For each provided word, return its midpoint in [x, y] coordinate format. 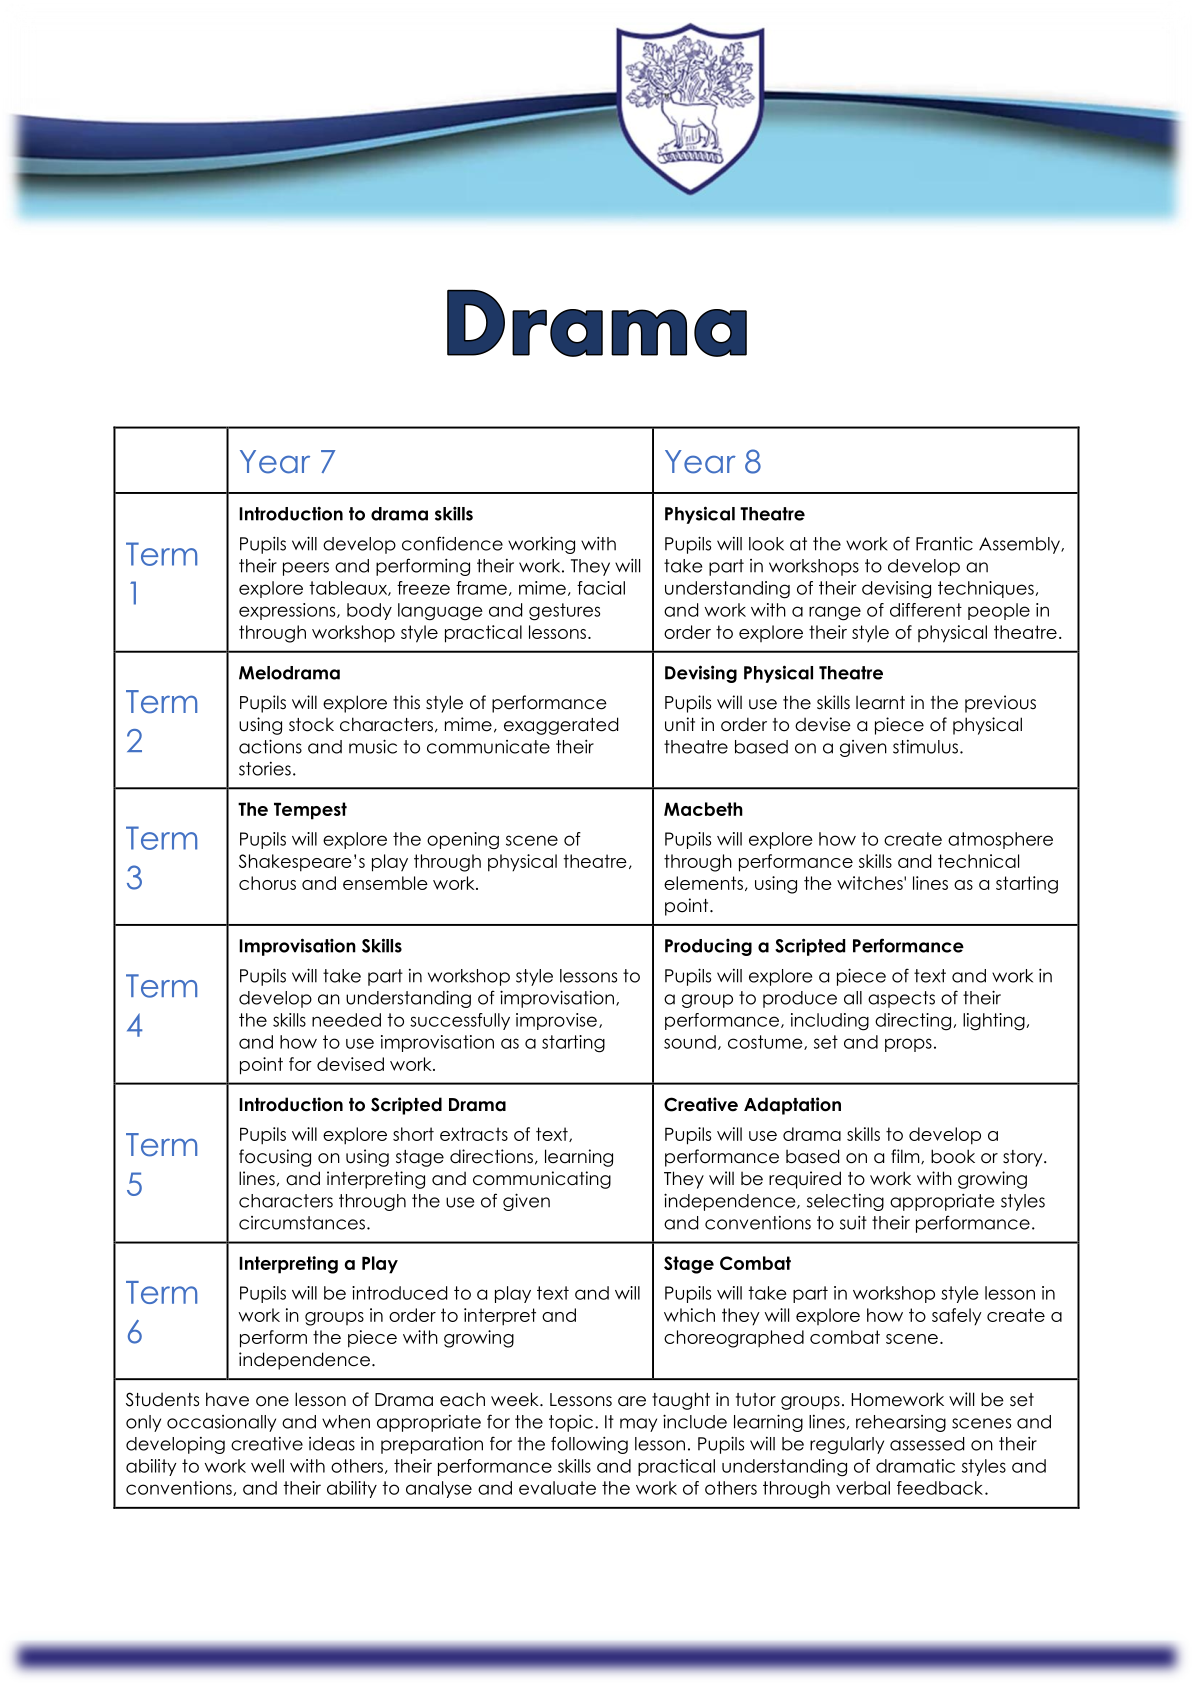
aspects [901, 999]
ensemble [385, 883]
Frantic [944, 543]
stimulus [925, 747]
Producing [708, 947]
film [906, 1156]
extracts [474, 1134]
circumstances [302, 1223]
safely [957, 1317]
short [413, 1134]
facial [601, 588]
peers [306, 569]
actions [270, 746]
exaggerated [561, 726]
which [689, 1315]
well [267, 1466]
